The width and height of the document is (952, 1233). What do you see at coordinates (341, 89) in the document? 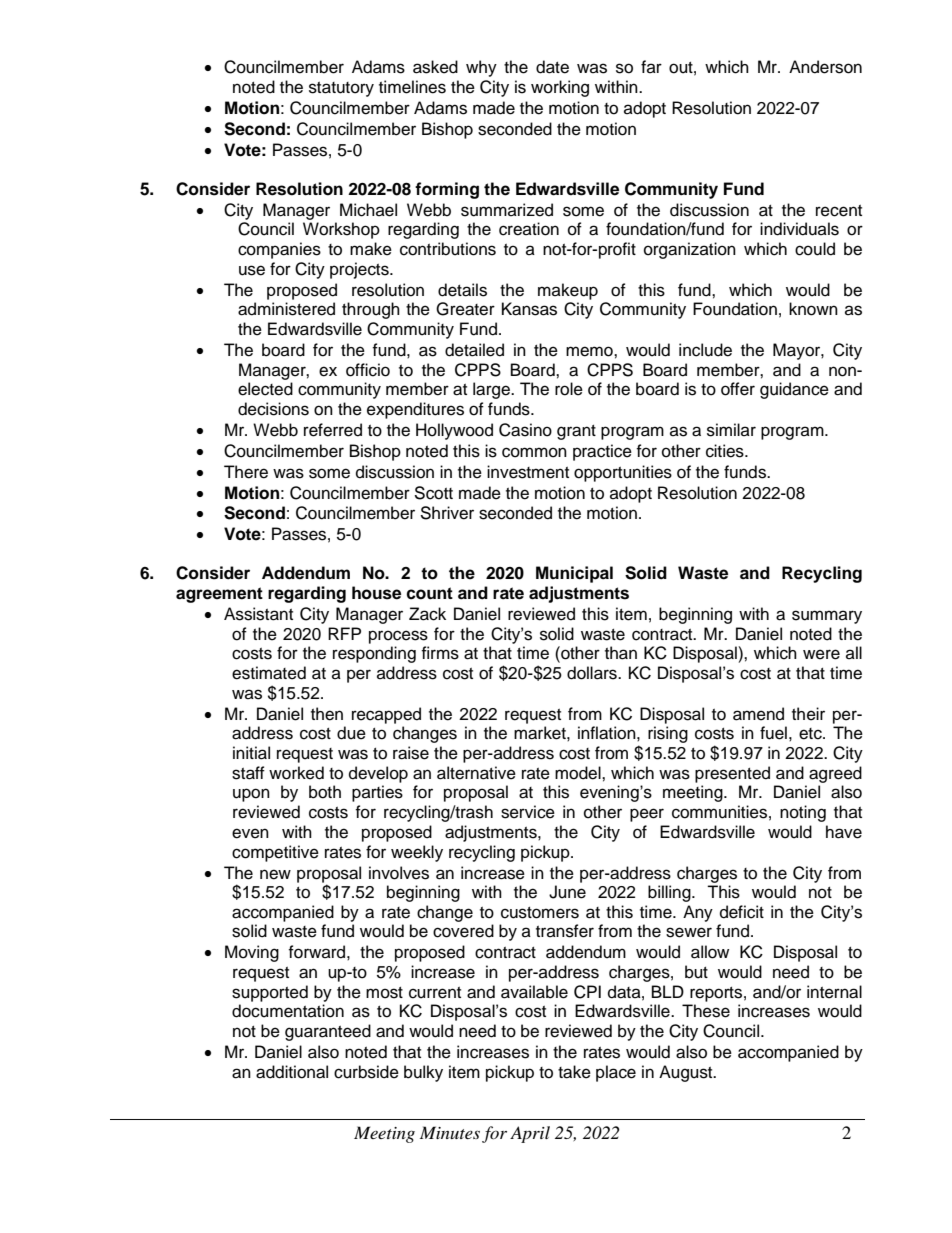
I see `statutory` at bounding box center [341, 89].
